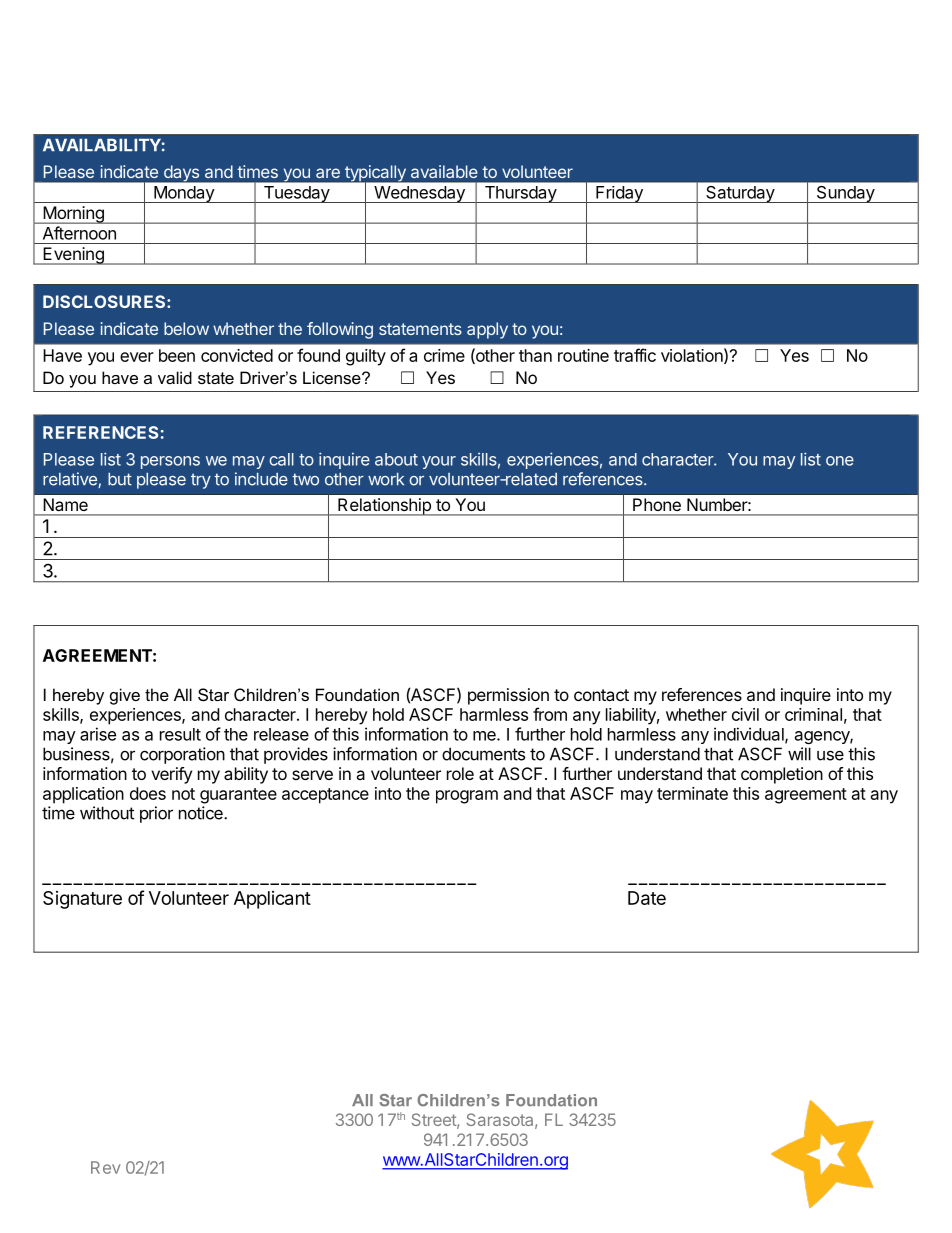  What do you see at coordinates (508, 696) in the screenshot?
I see `permission` at bounding box center [508, 696].
